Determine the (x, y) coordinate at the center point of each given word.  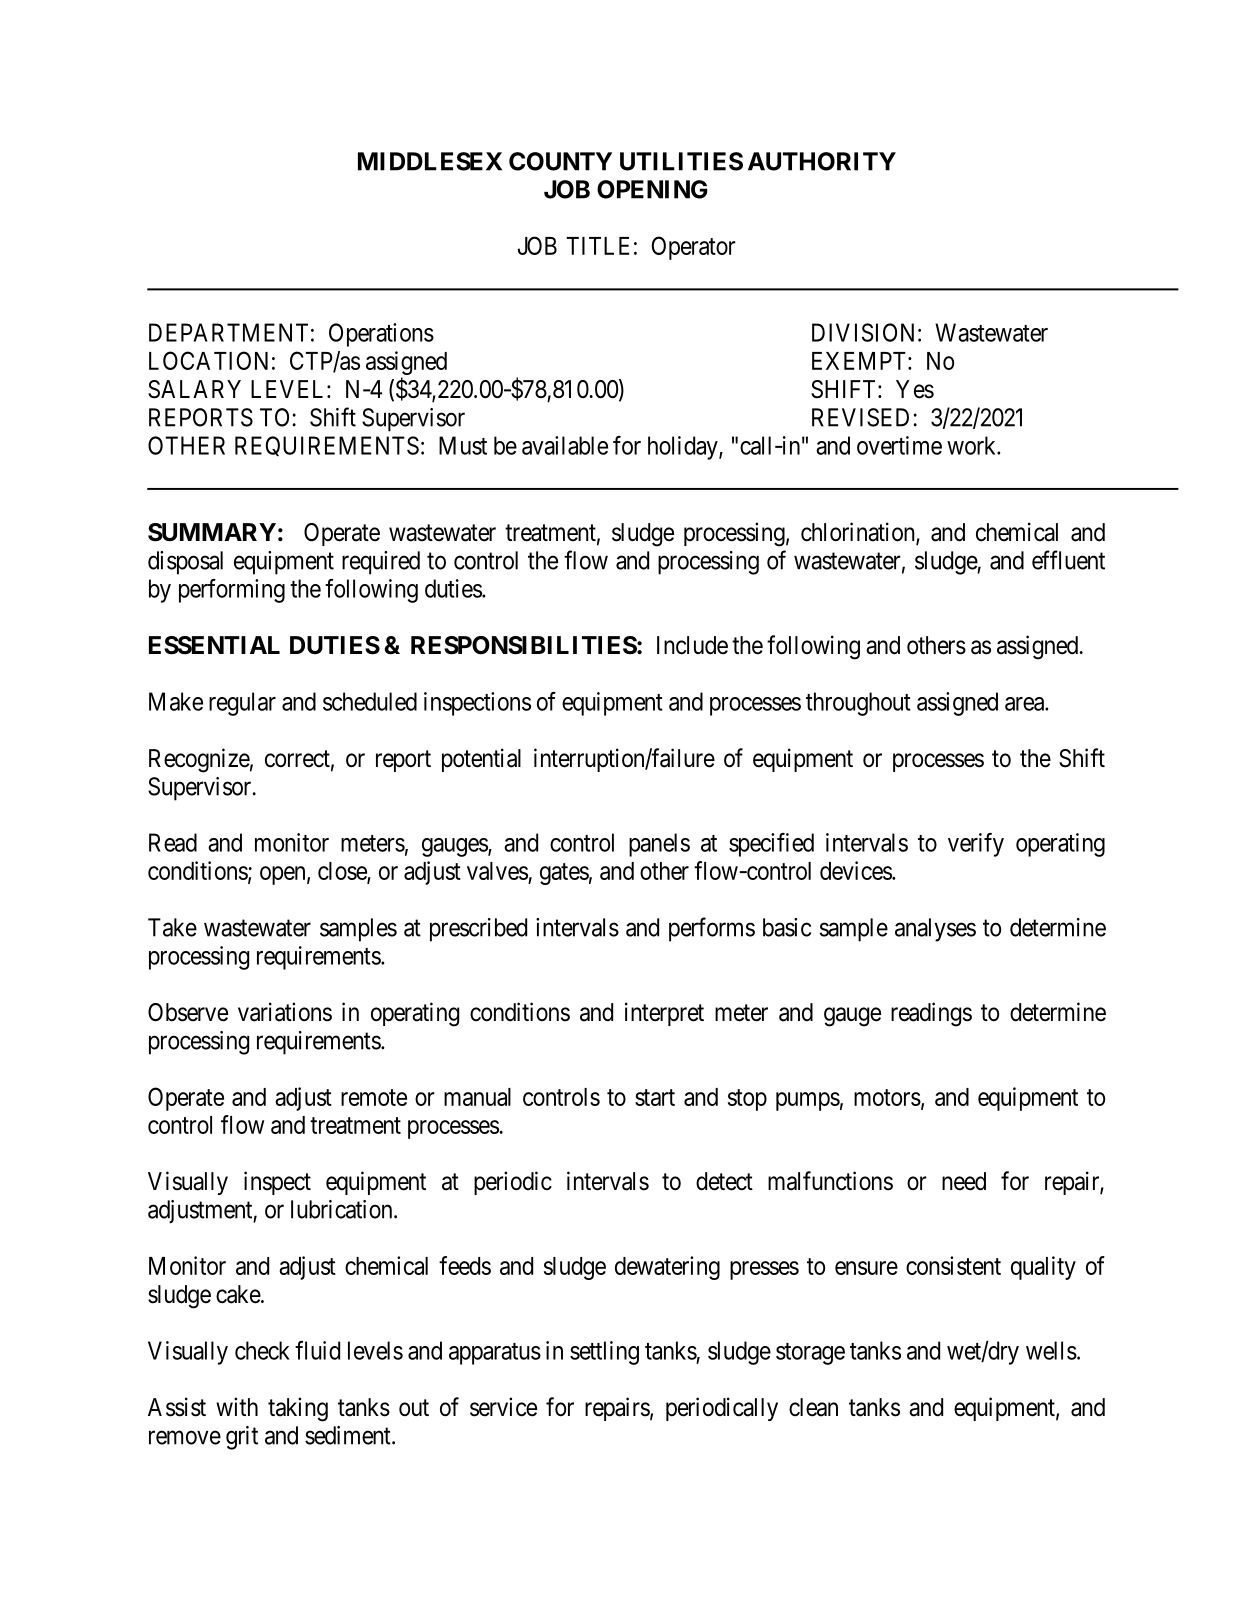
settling (604, 1353)
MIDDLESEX (430, 161)
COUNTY (560, 161)
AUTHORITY (822, 161)
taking (298, 1409)
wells (1051, 1350)
